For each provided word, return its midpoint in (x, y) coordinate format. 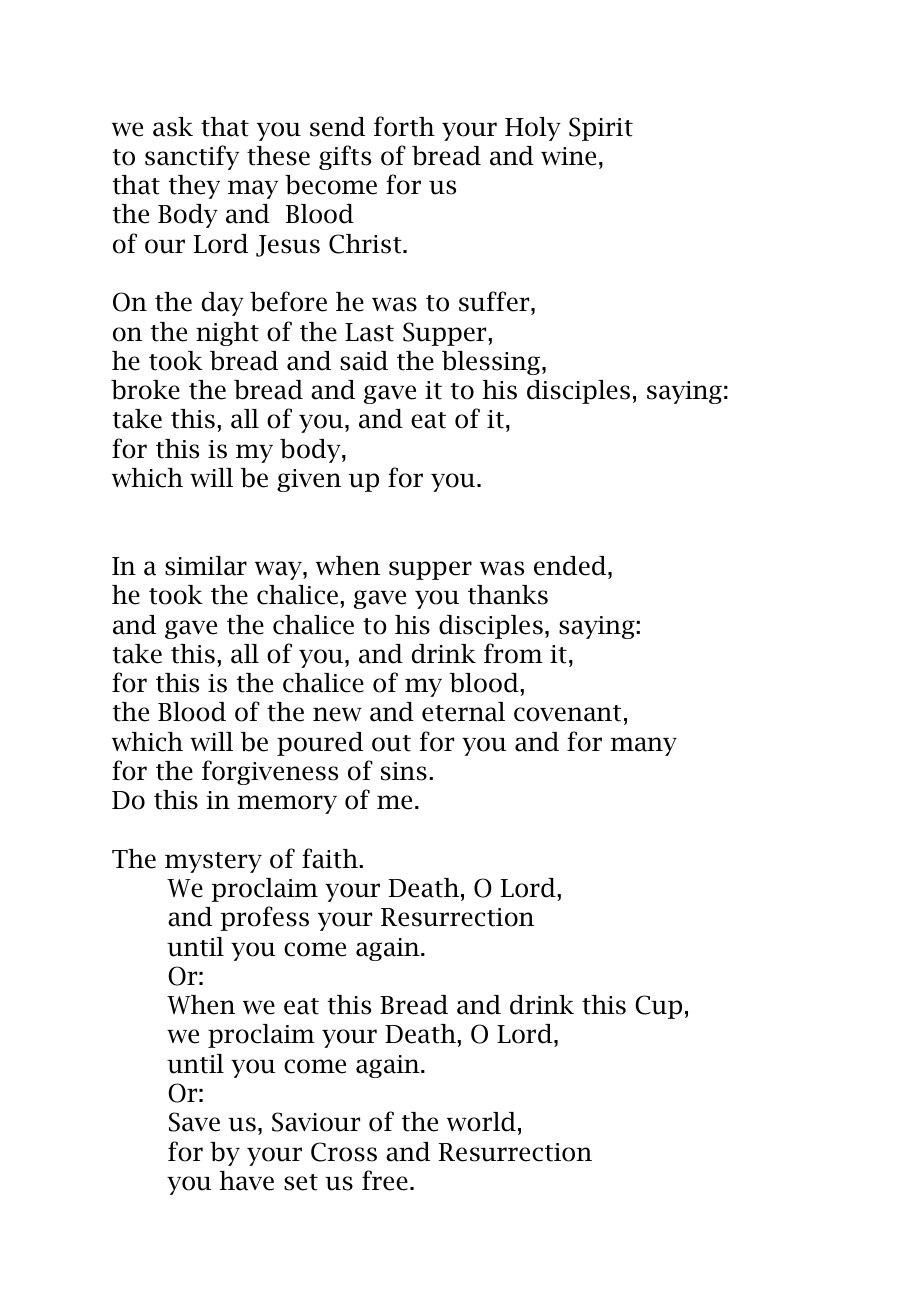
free (385, 1180)
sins (404, 771)
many (643, 746)
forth (404, 126)
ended (571, 566)
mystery (213, 862)
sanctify (192, 157)
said (364, 361)
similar (206, 566)
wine (568, 156)
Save (194, 1122)
